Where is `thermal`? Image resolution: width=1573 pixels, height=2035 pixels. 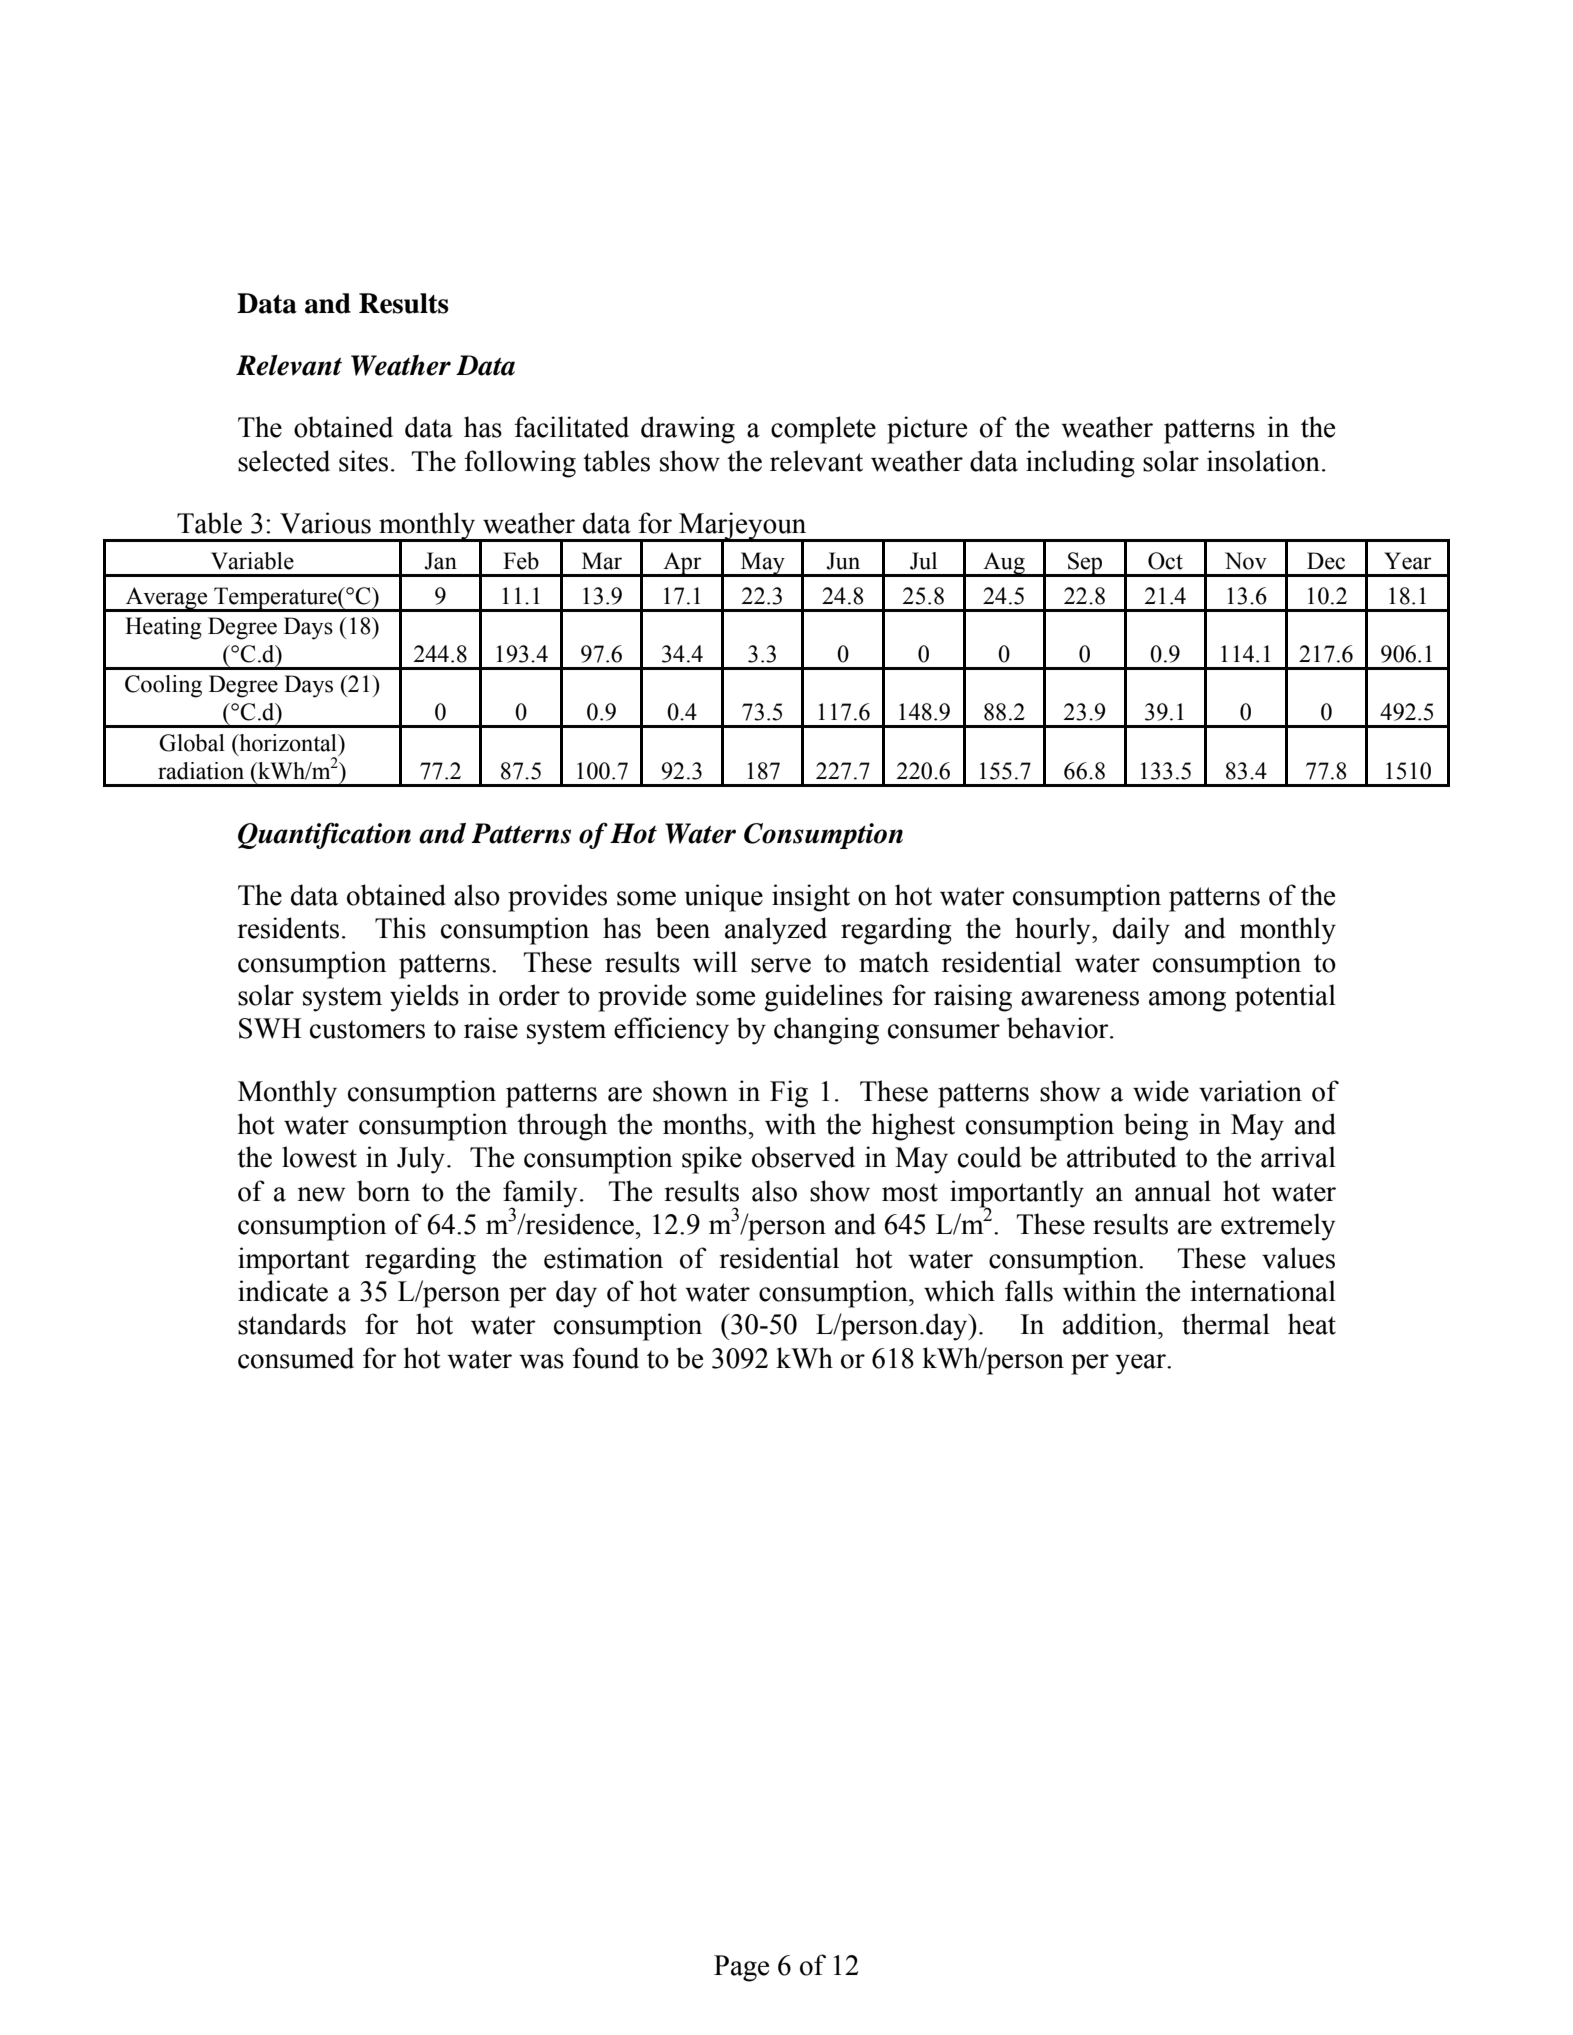 thermal is located at coordinates (1226, 1324).
